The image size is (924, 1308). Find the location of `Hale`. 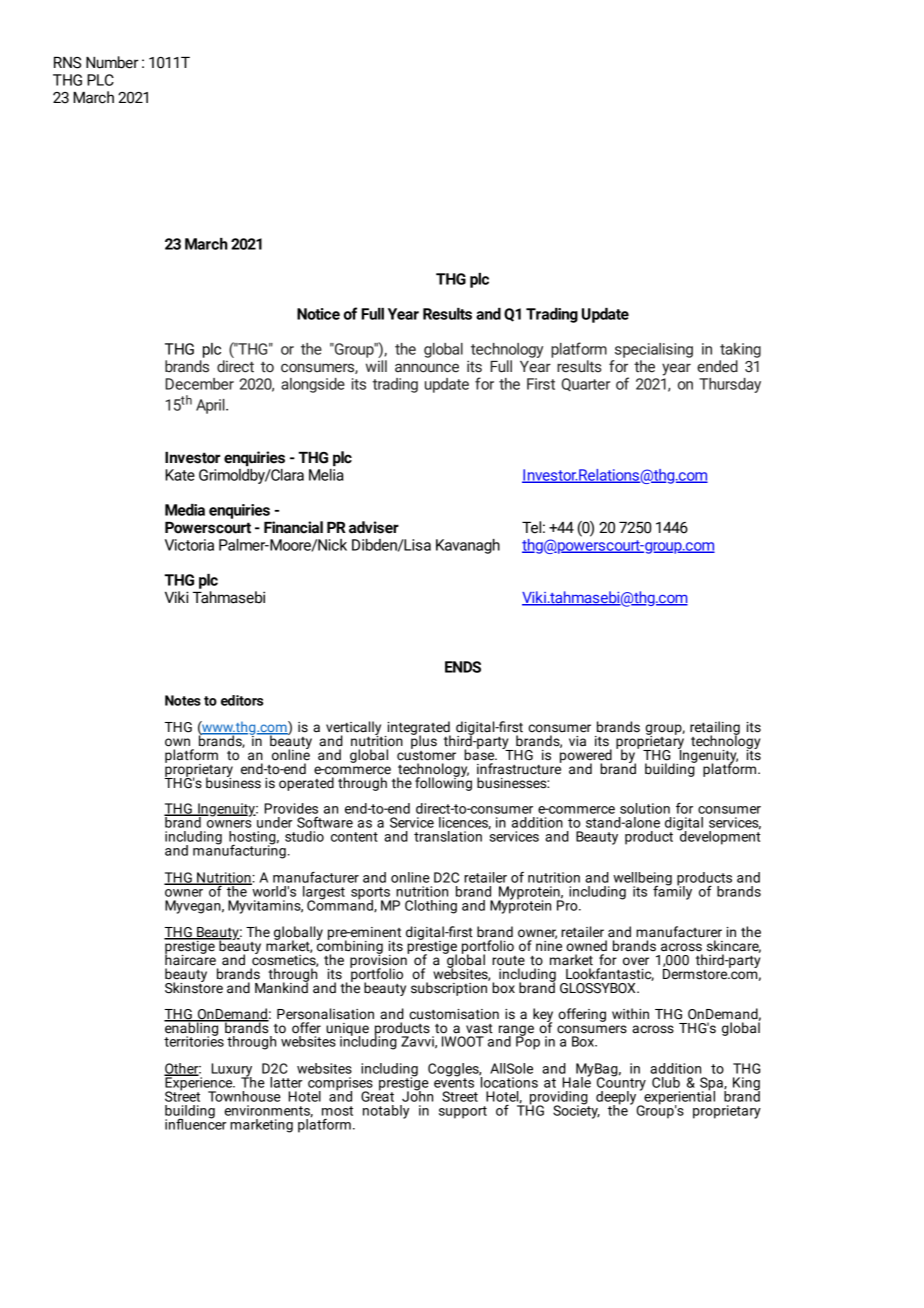

Hale is located at coordinates (576, 1081).
